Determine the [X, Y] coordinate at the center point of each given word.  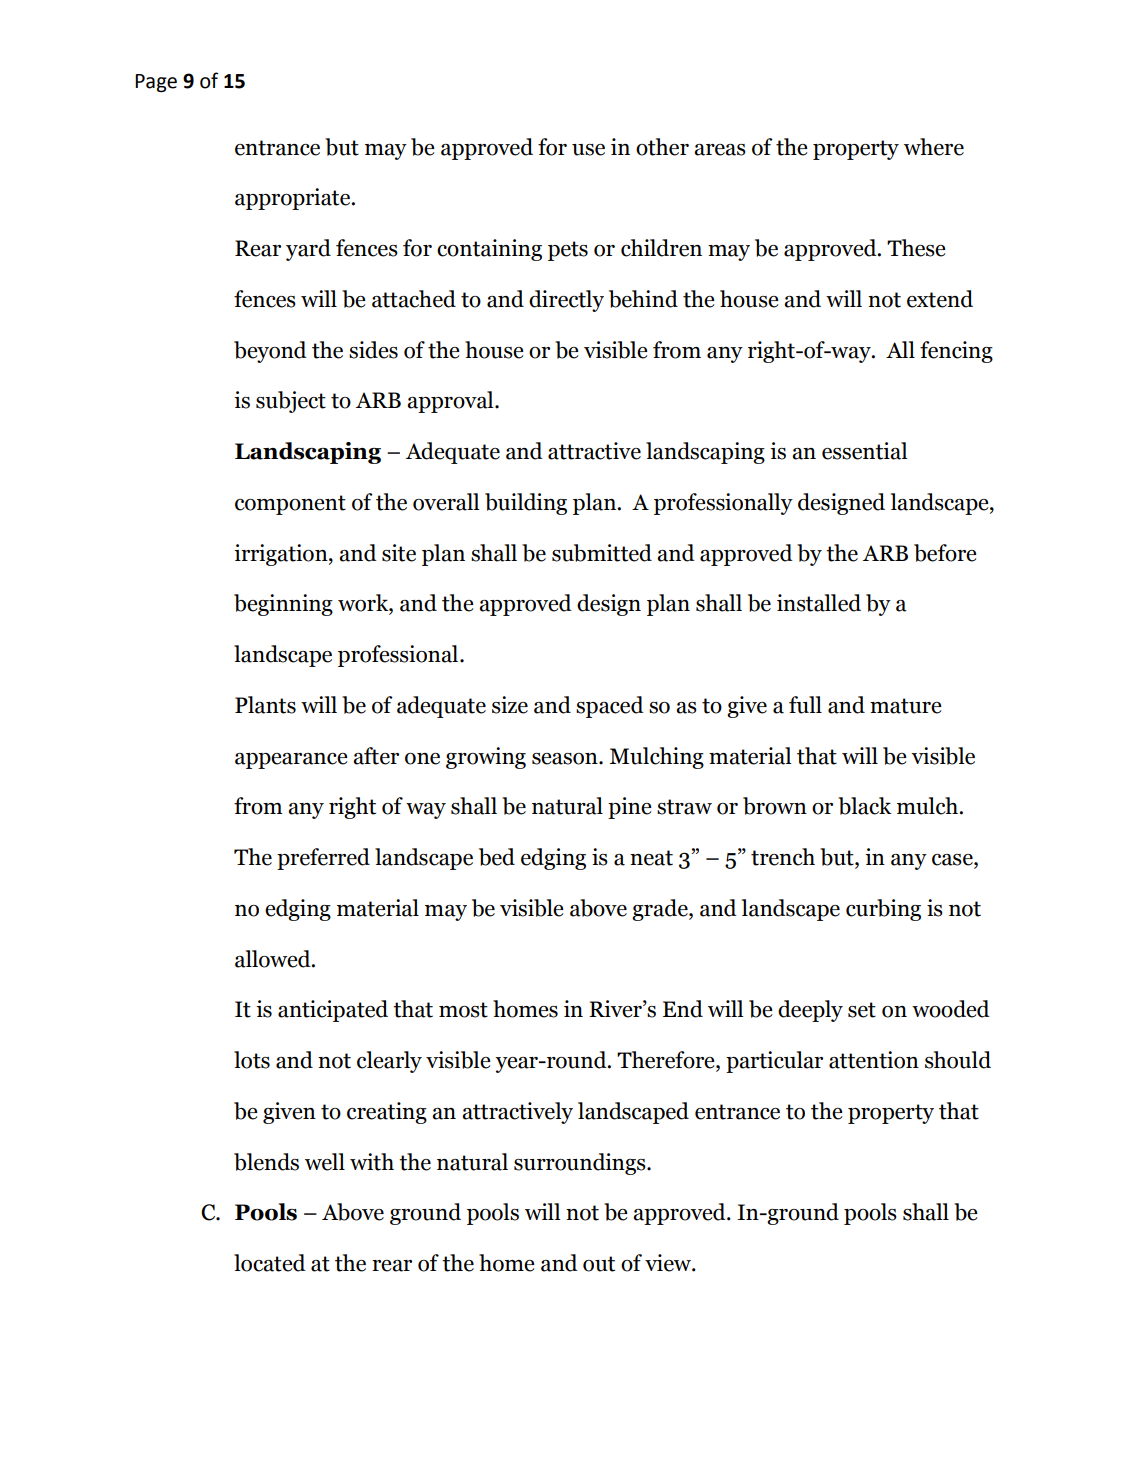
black [865, 806]
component [290, 505]
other [662, 147]
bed [497, 857]
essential [864, 451]
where [934, 147]
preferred [323, 859]
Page [156, 83]
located [270, 1263]
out [599, 1264]
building [526, 504]
